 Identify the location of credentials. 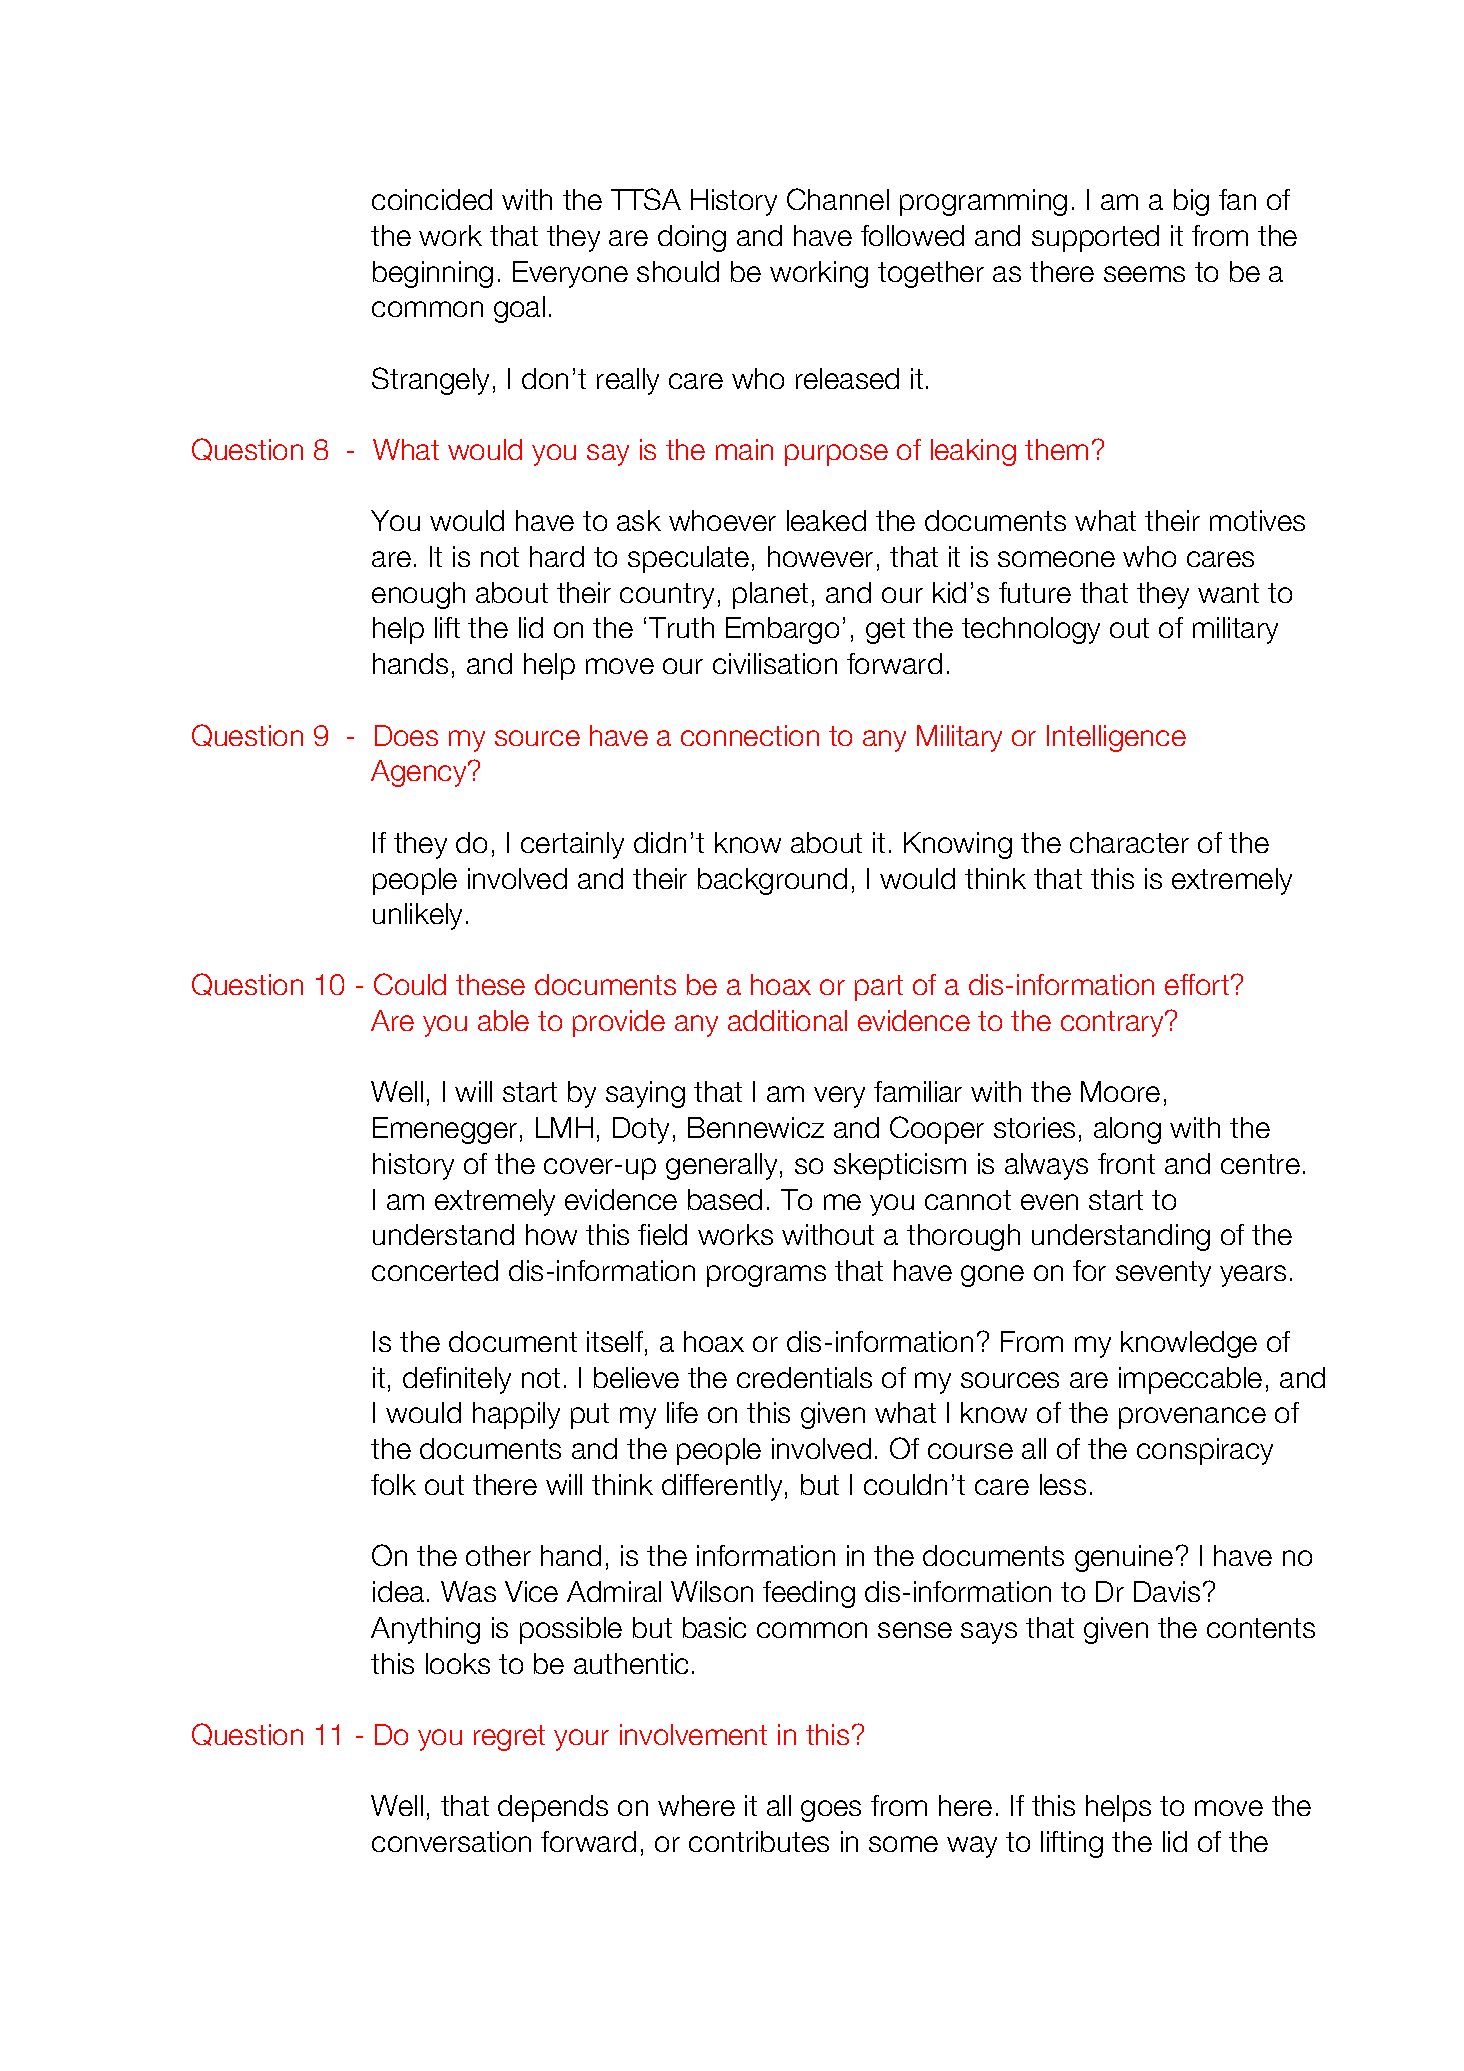
(804, 1377).
